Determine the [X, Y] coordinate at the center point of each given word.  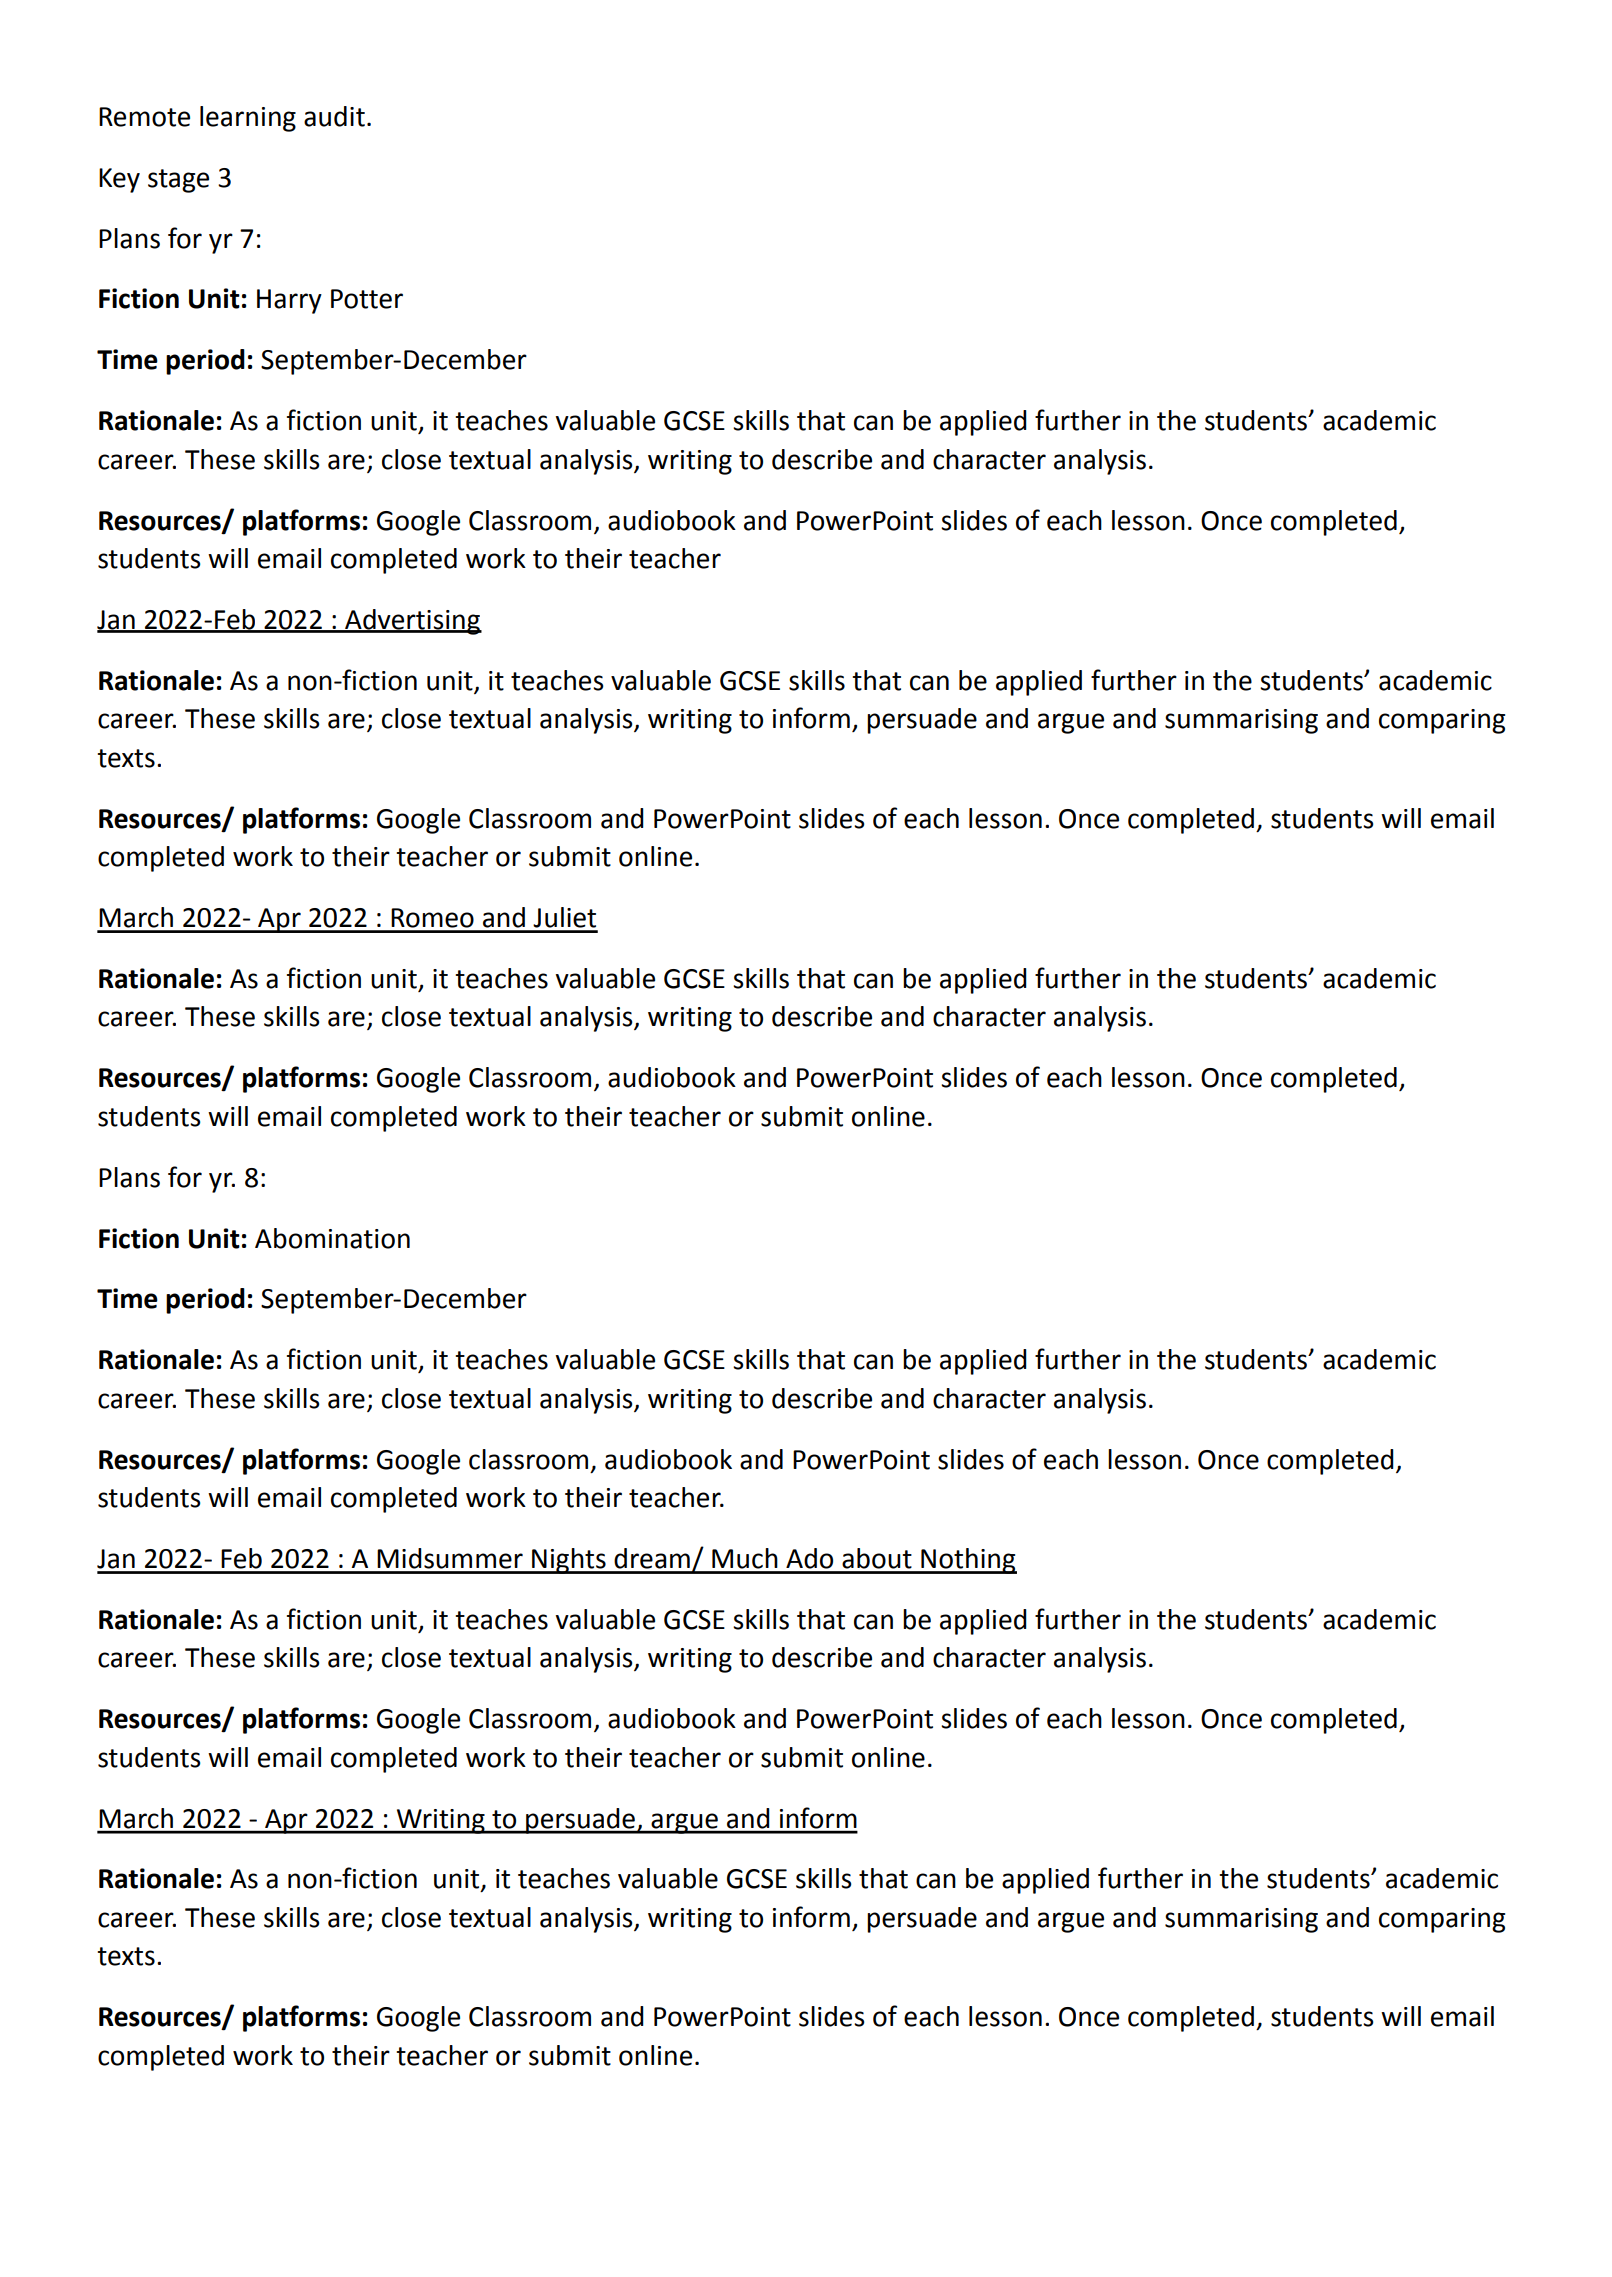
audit [334, 116]
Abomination [332, 1238]
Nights [569, 1561]
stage [178, 181]
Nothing [968, 1561]
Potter [367, 299]
